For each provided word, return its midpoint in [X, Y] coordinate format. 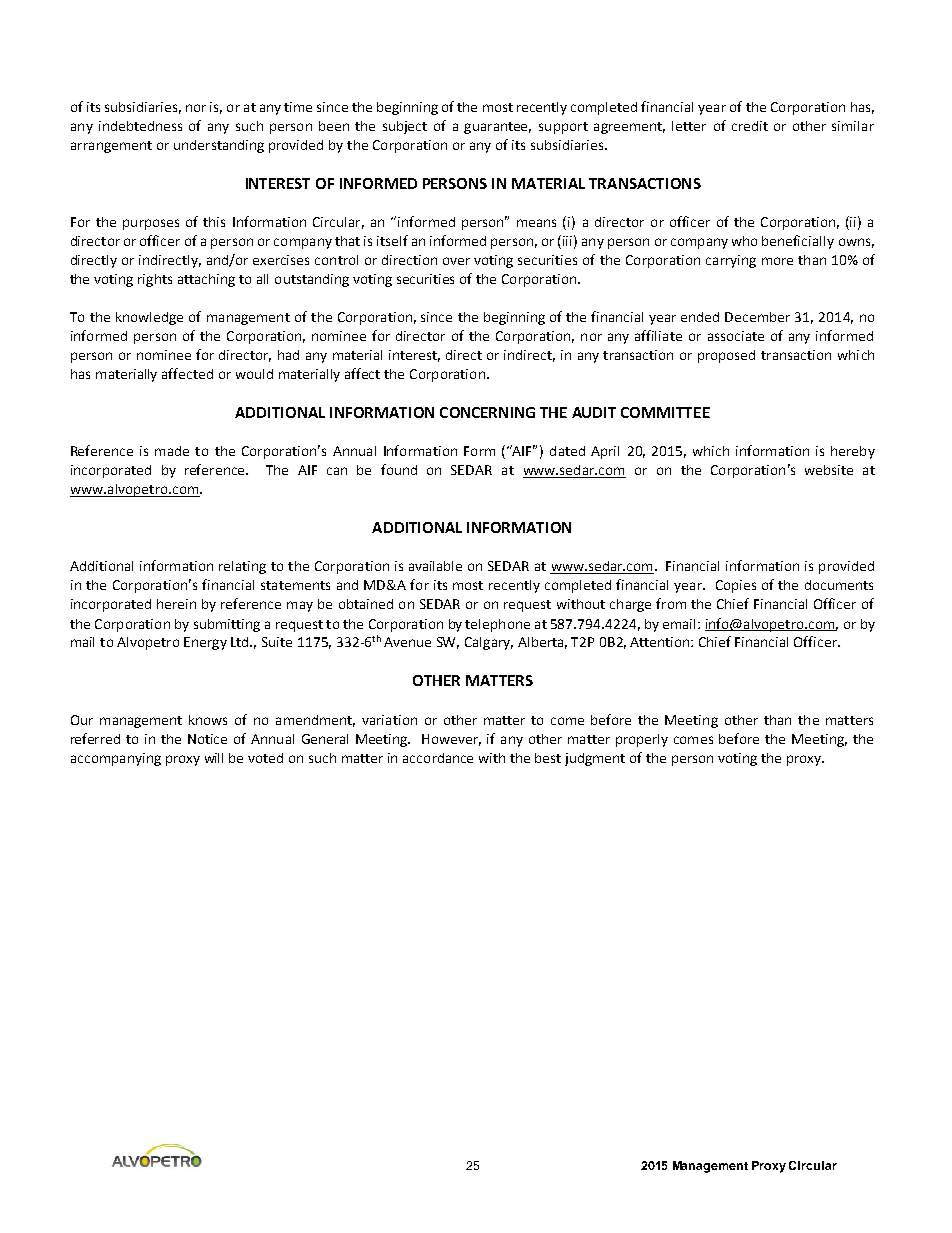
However [451, 740]
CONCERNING [487, 412]
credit [750, 126]
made [172, 451]
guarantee [497, 128]
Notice [207, 739]
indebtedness [140, 126]
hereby [853, 452]
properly [642, 740]
